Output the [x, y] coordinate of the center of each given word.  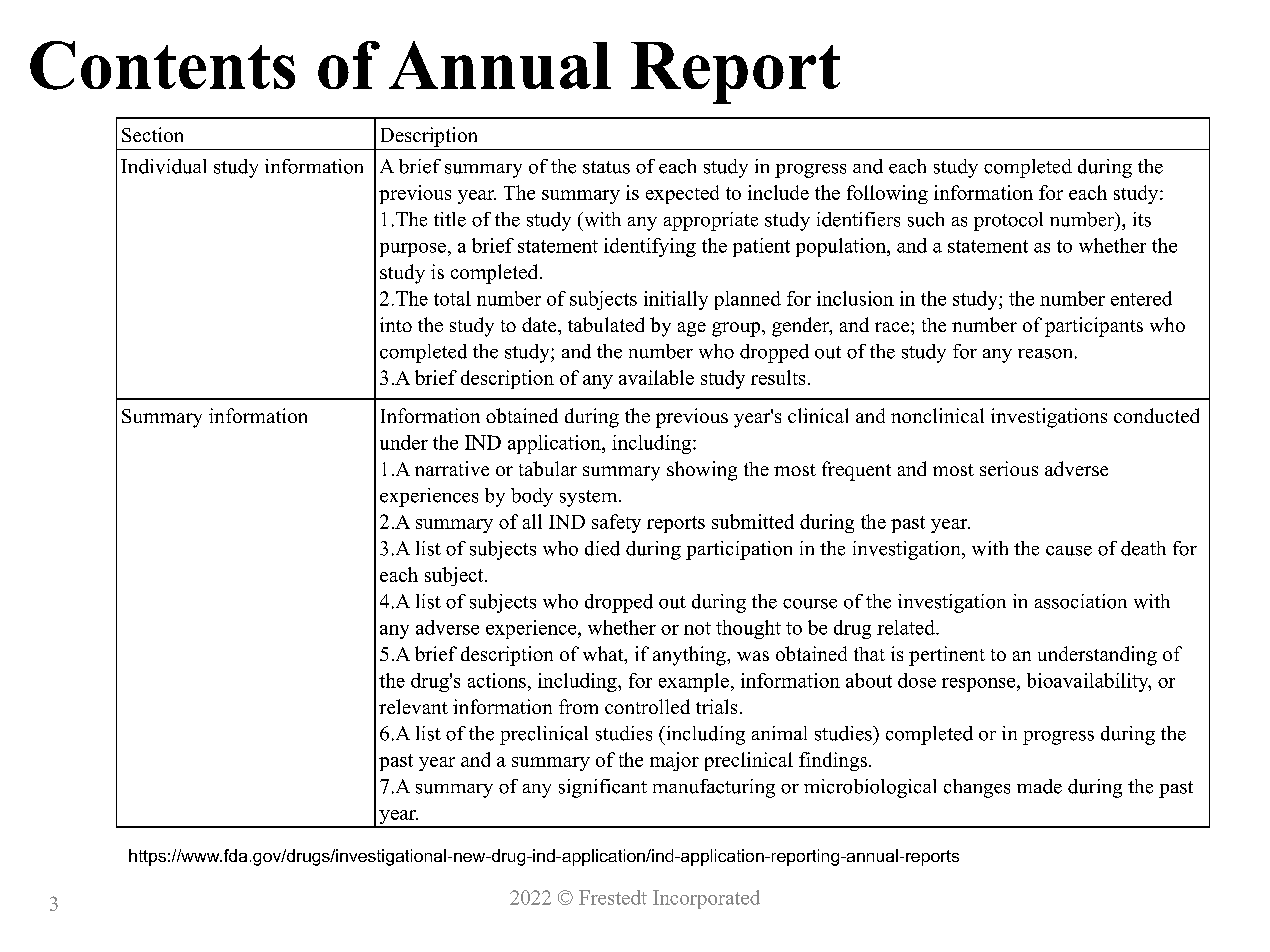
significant [603, 788]
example [694, 682]
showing [702, 471]
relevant [413, 706]
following [887, 194]
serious [1009, 468]
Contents [162, 65]
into [396, 324]
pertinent [947, 656]
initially [676, 300]
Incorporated [706, 899]
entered [1141, 298]
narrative [452, 468]
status [606, 167]
